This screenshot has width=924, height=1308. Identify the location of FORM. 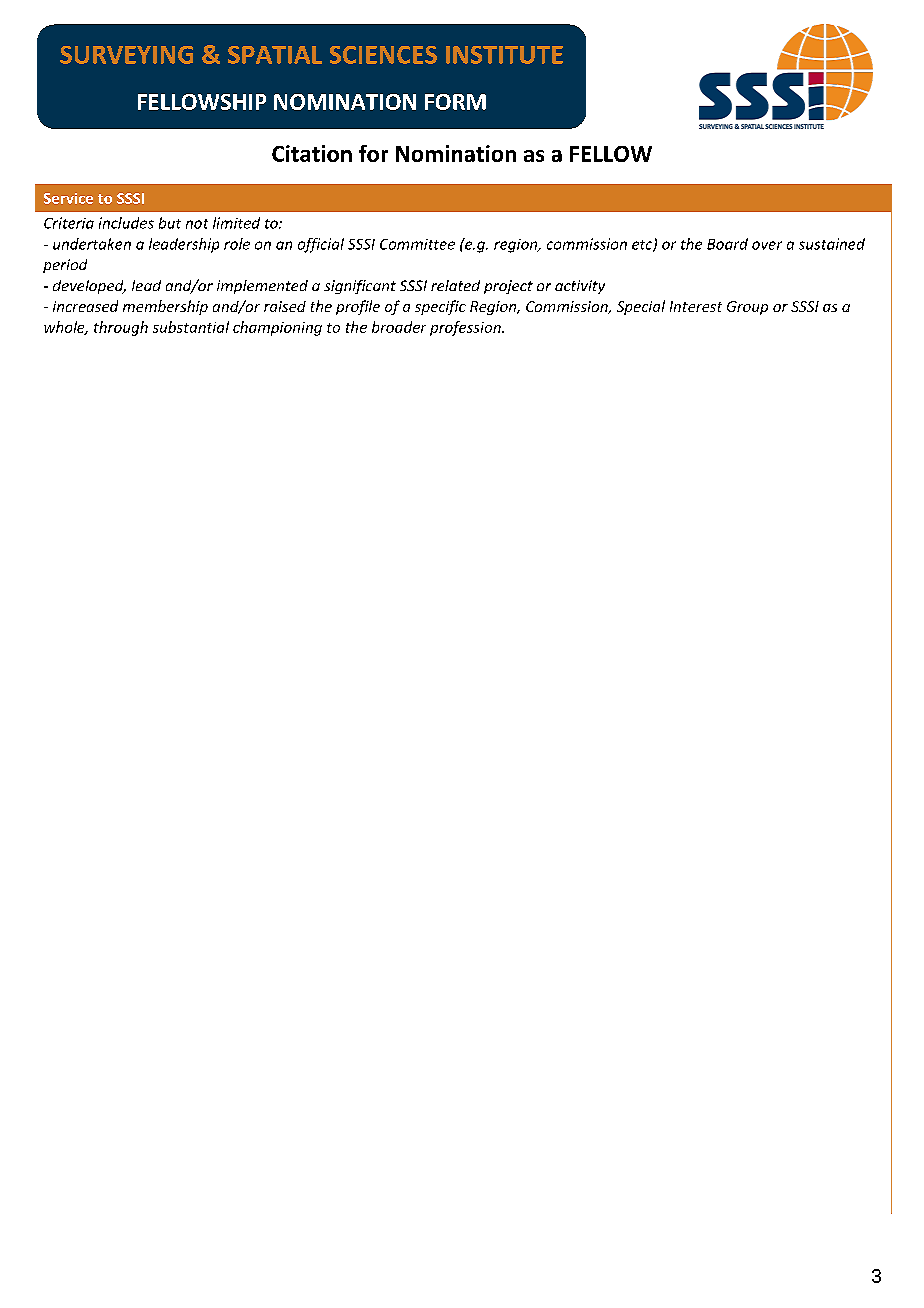
(455, 102).
